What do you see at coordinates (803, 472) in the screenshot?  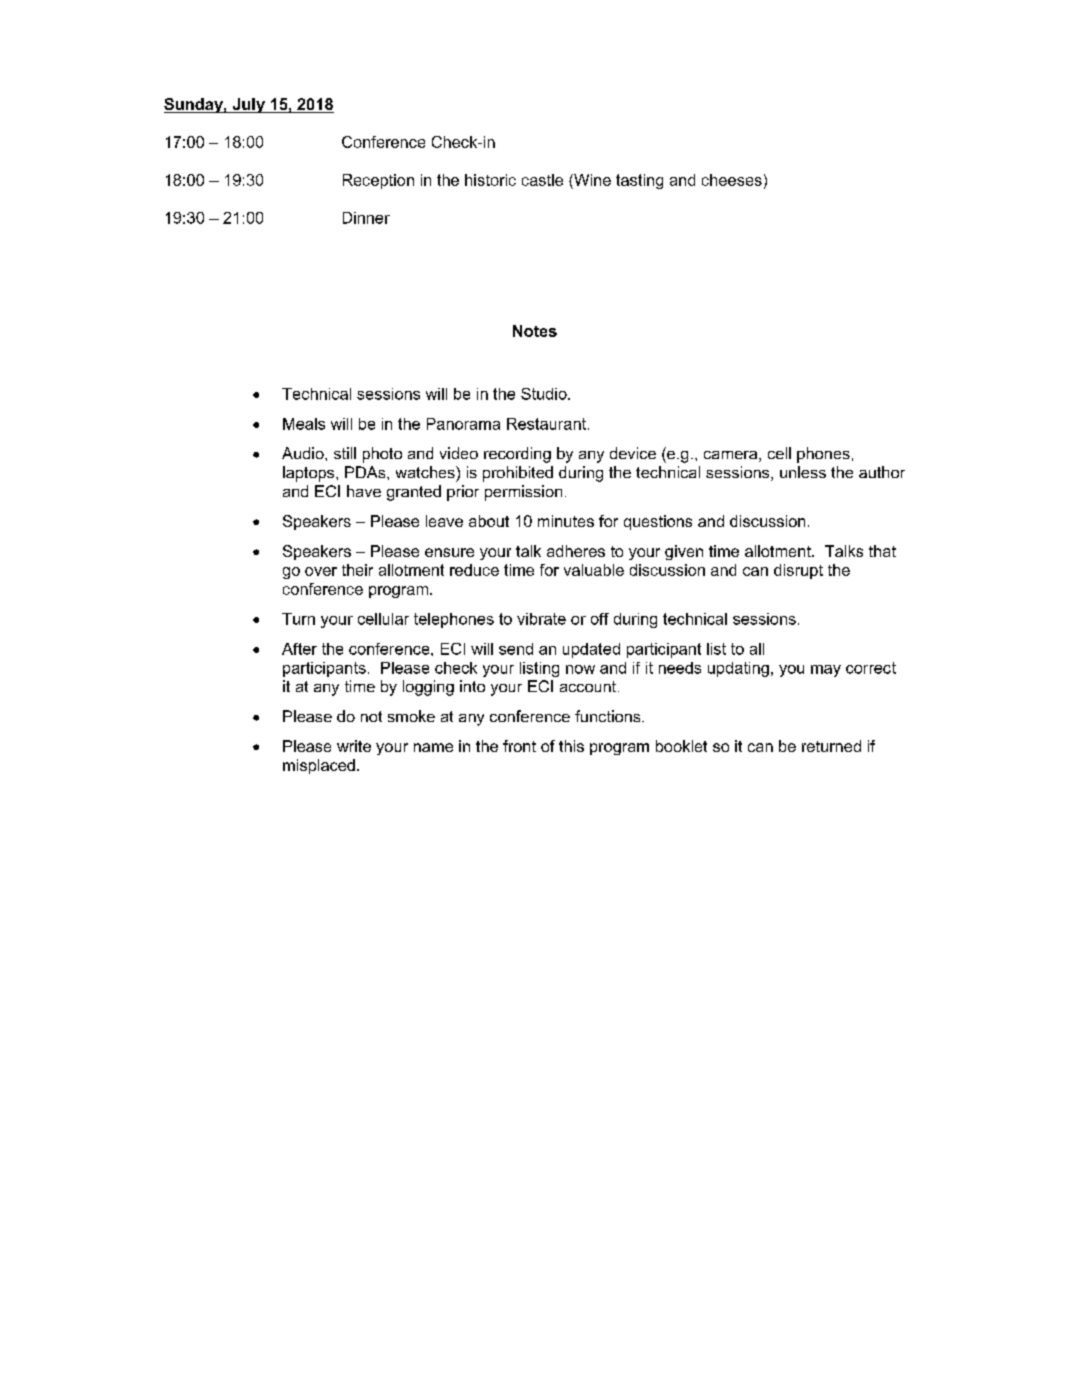 I see `unless` at bounding box center [803, 472].
